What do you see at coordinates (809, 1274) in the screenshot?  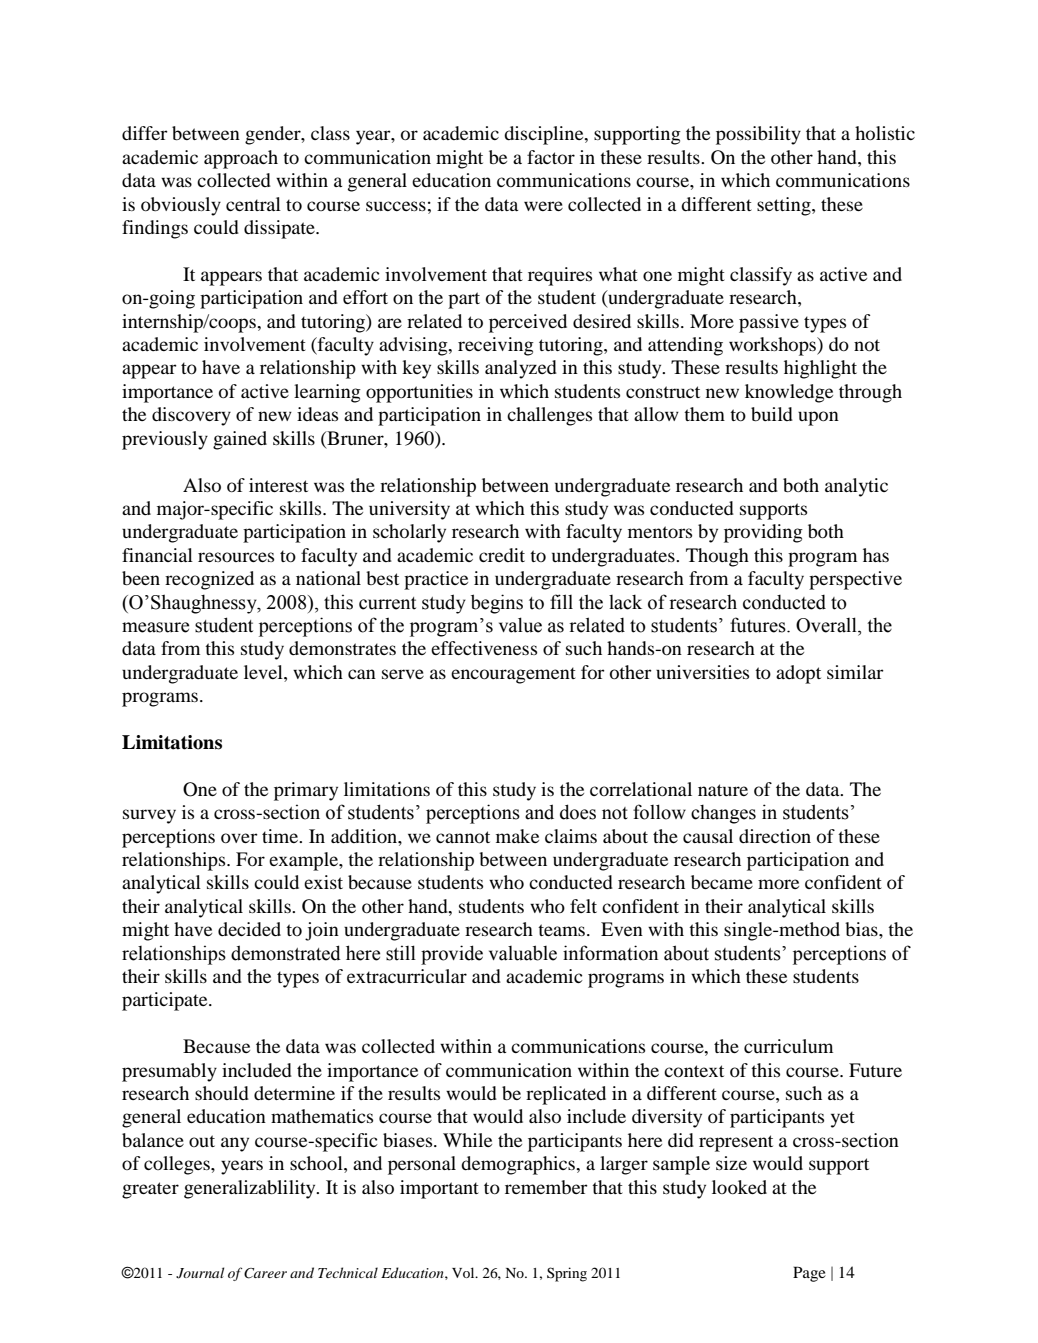 I see `Page` at bounding box center [809, 1274].
